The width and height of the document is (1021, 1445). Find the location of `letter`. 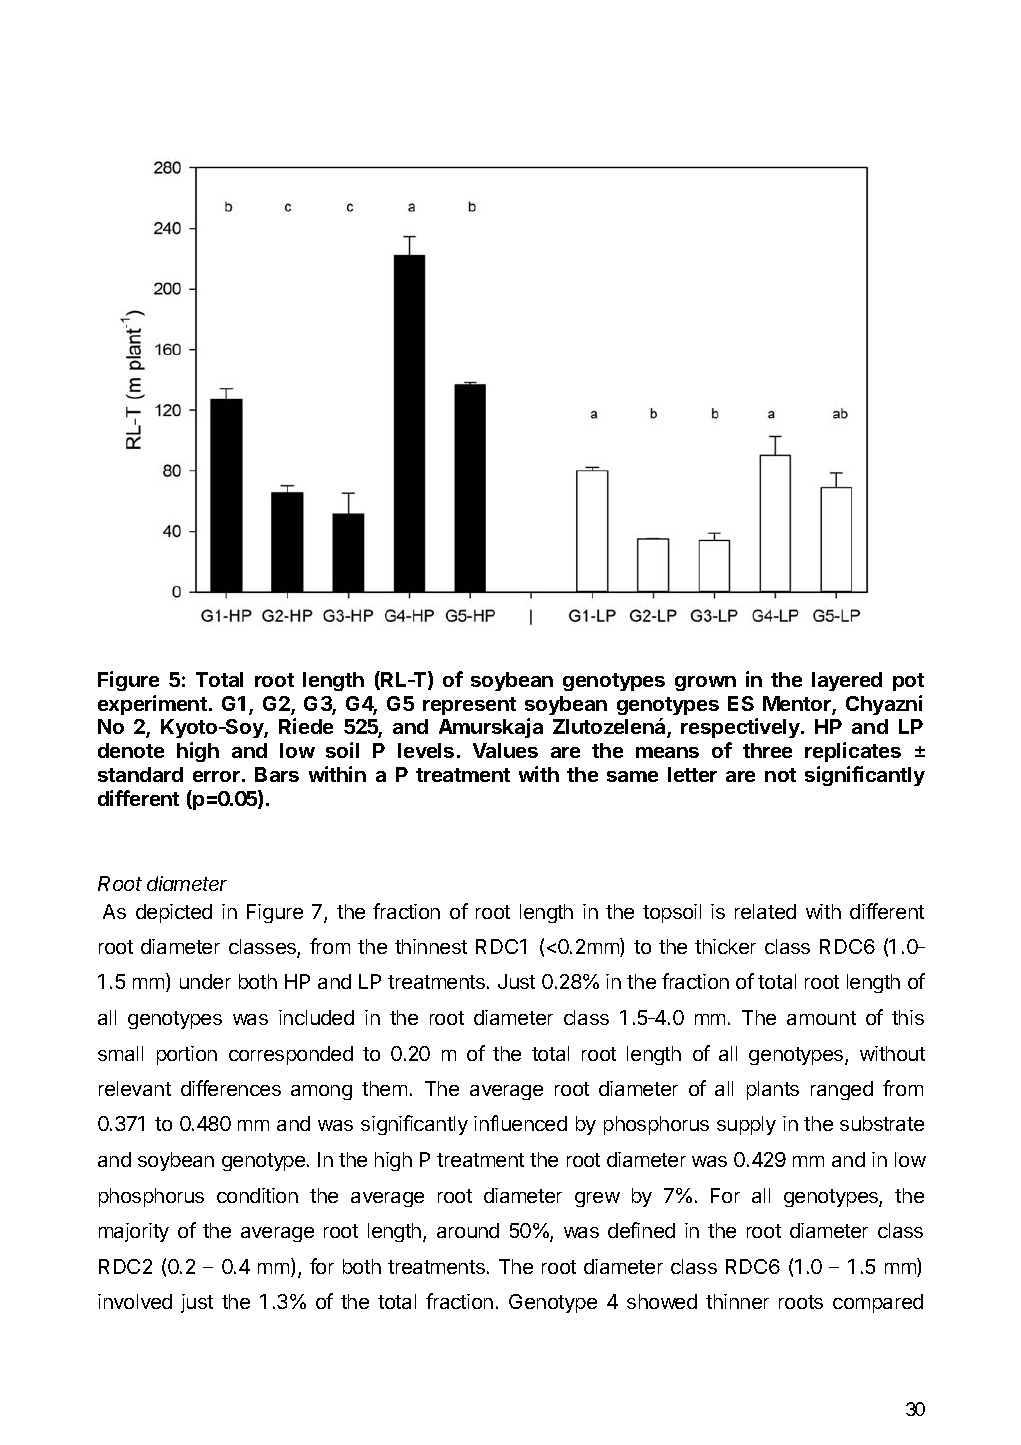

letter is located at coordinates (692, 774).
